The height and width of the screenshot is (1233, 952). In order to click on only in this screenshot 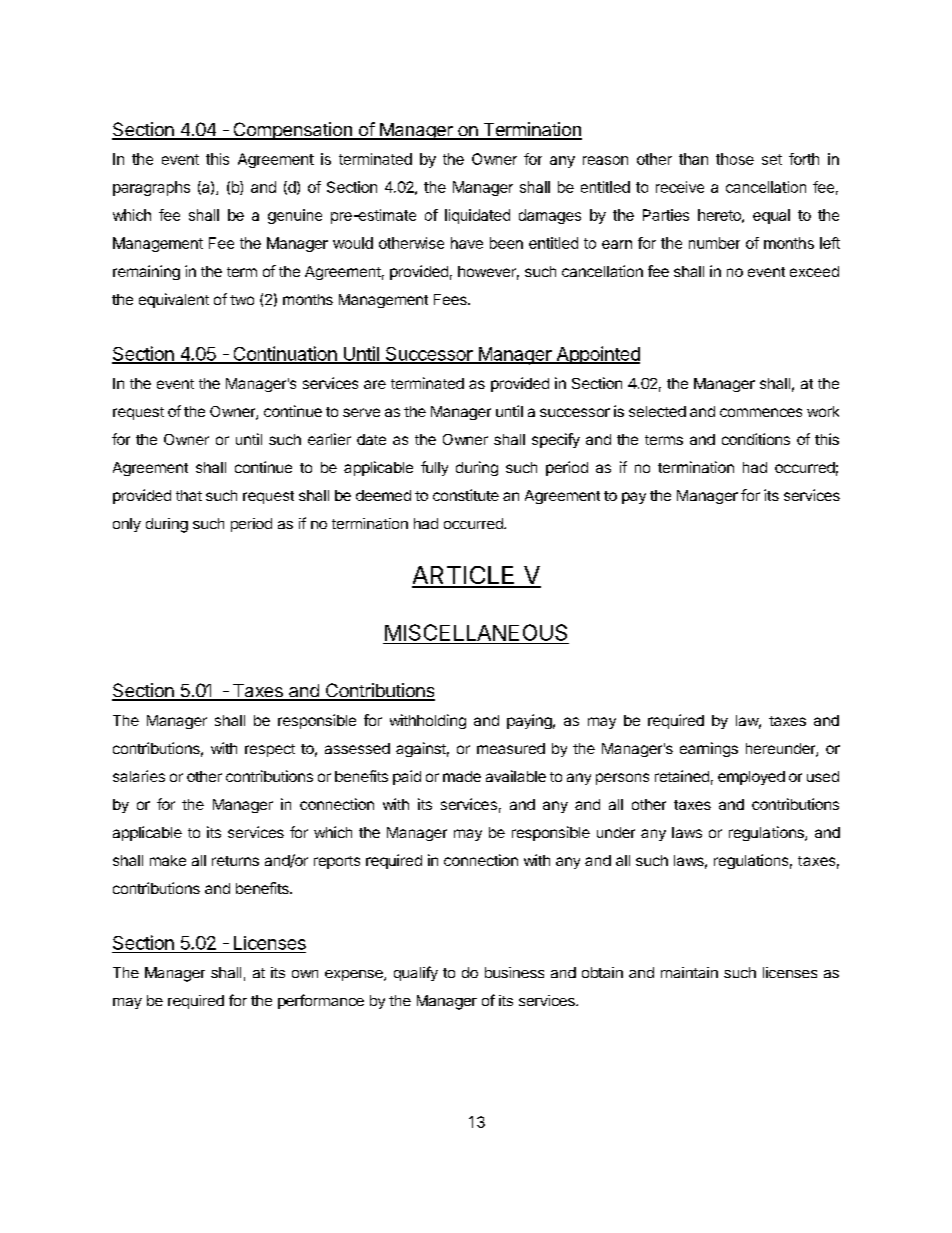, I will do `click(127, 525)`.
